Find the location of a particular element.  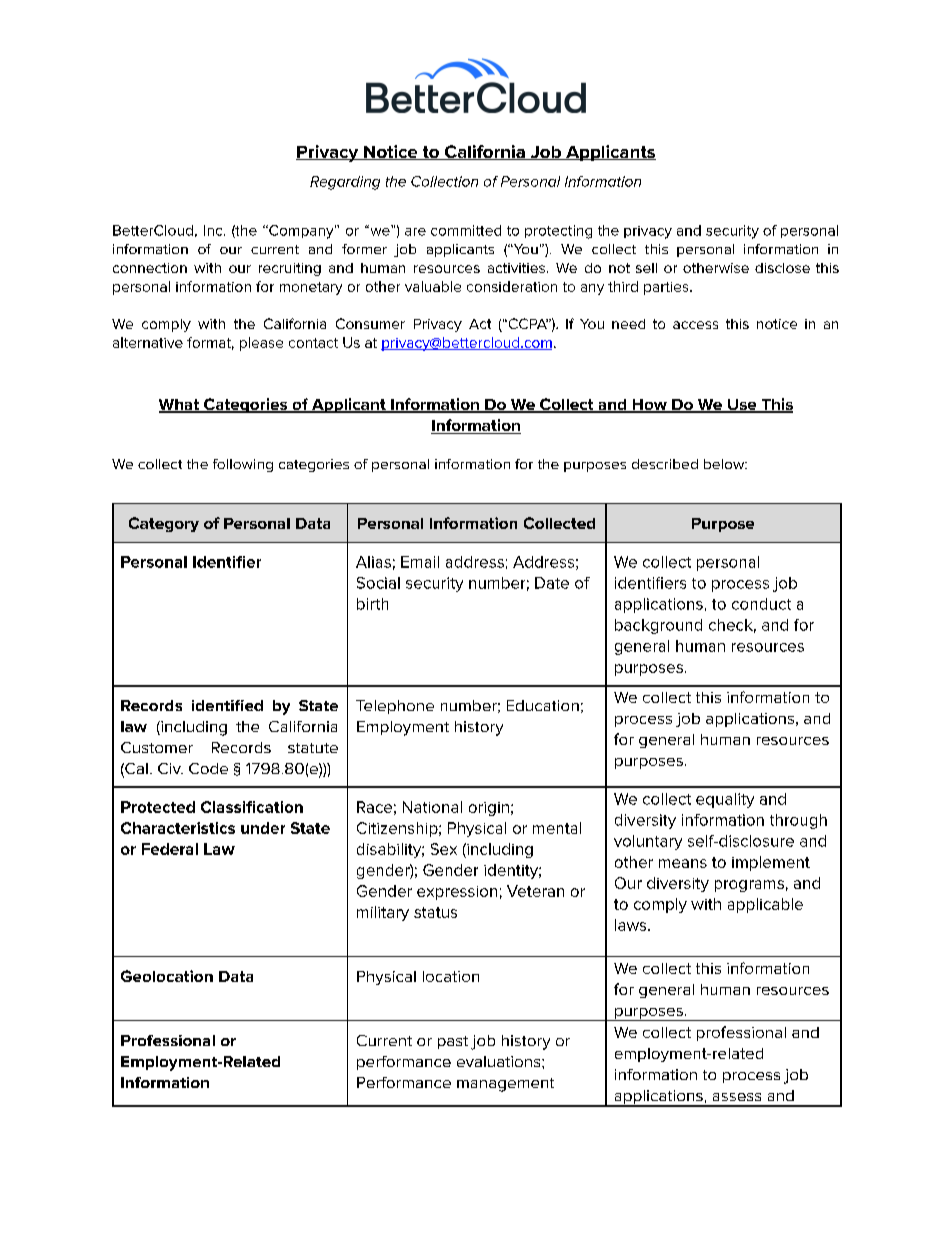

under is located at coordinates (263, 828).
